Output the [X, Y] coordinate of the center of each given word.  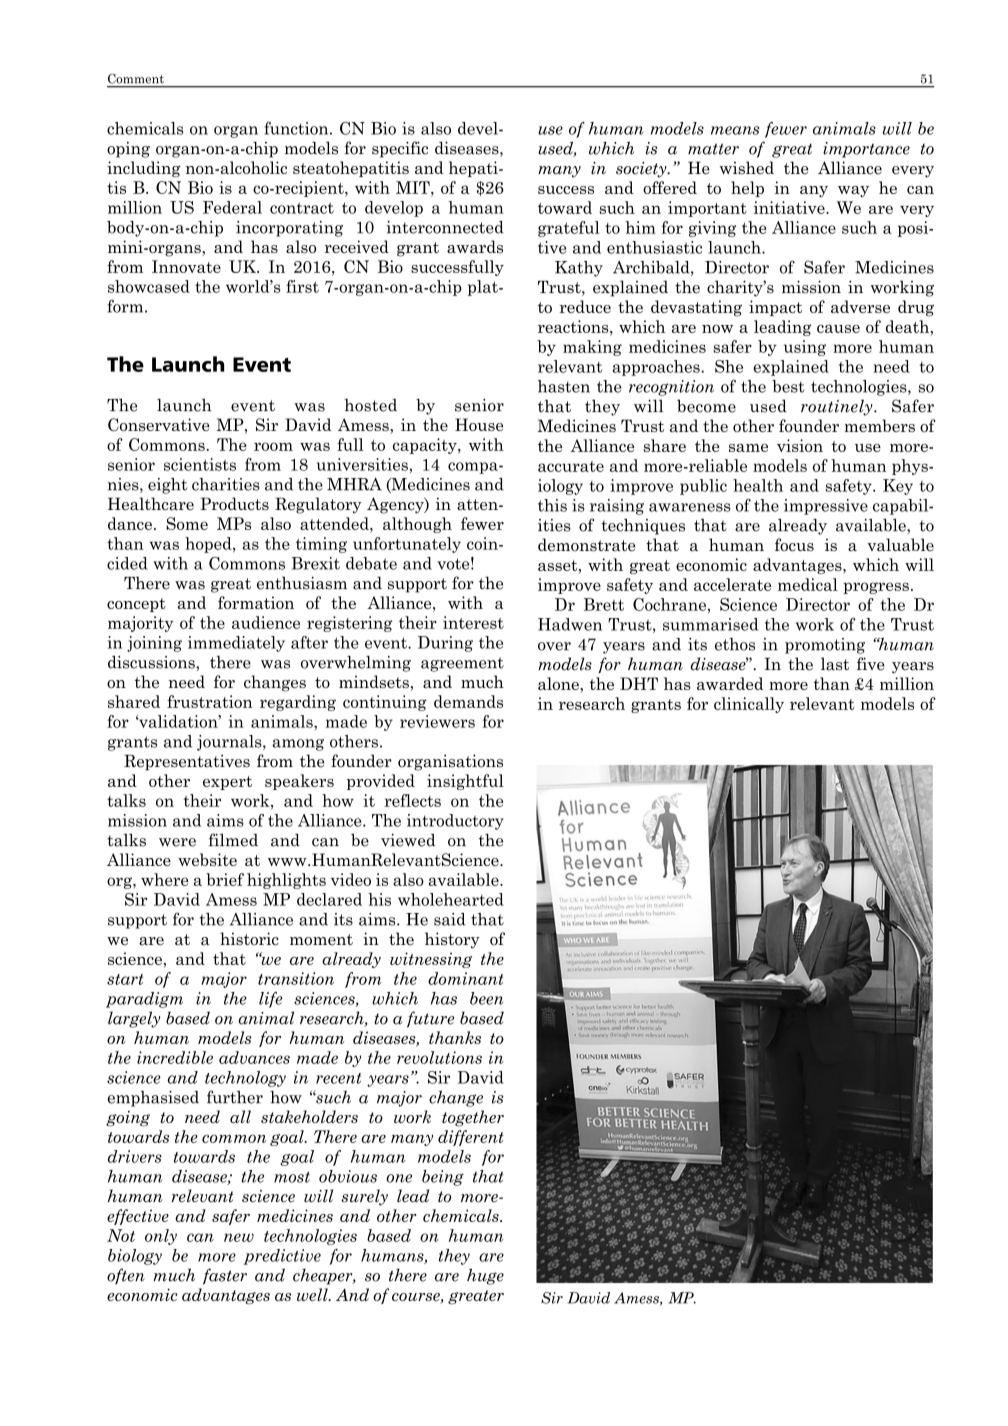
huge [485, 1276]
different [471, 1138]
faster [225, 1276]
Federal [232, 207]
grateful [569, 229]
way [853, 191]
